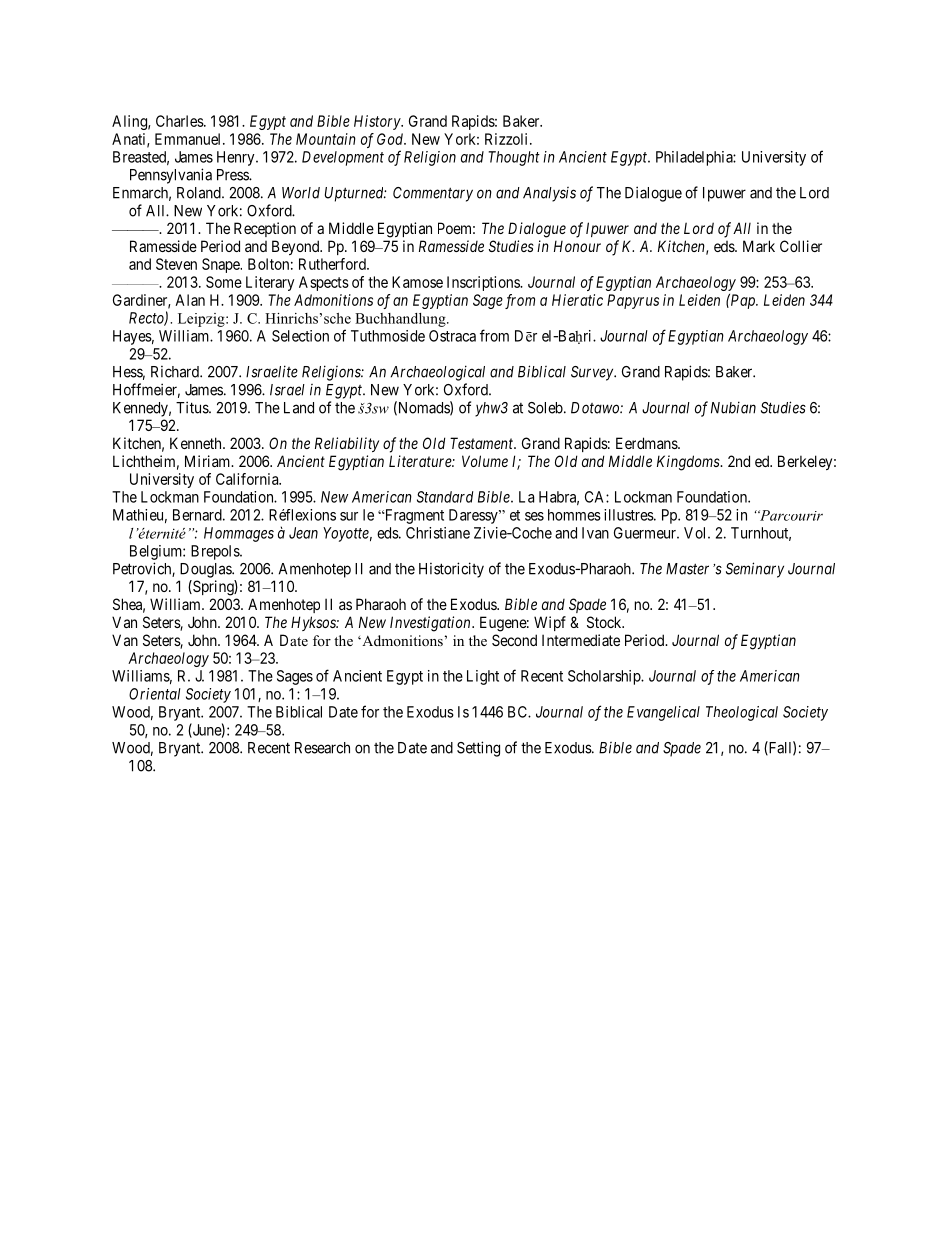 The width and height of the document is (952, 1233). I want to click on Analysis, so click(549, 194).
